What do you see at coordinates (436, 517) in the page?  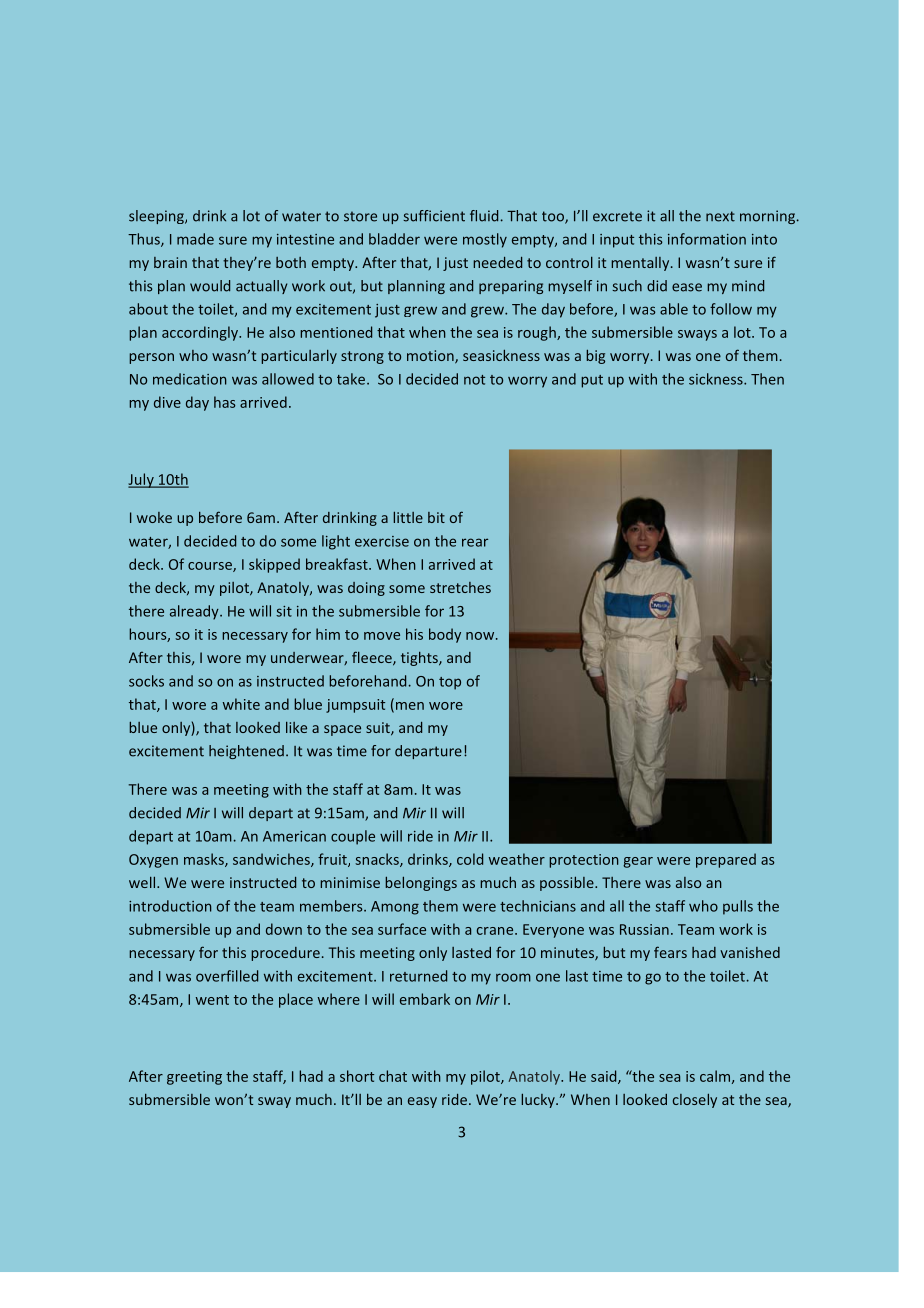 I see `bit` at bounding box center [436, 517].
